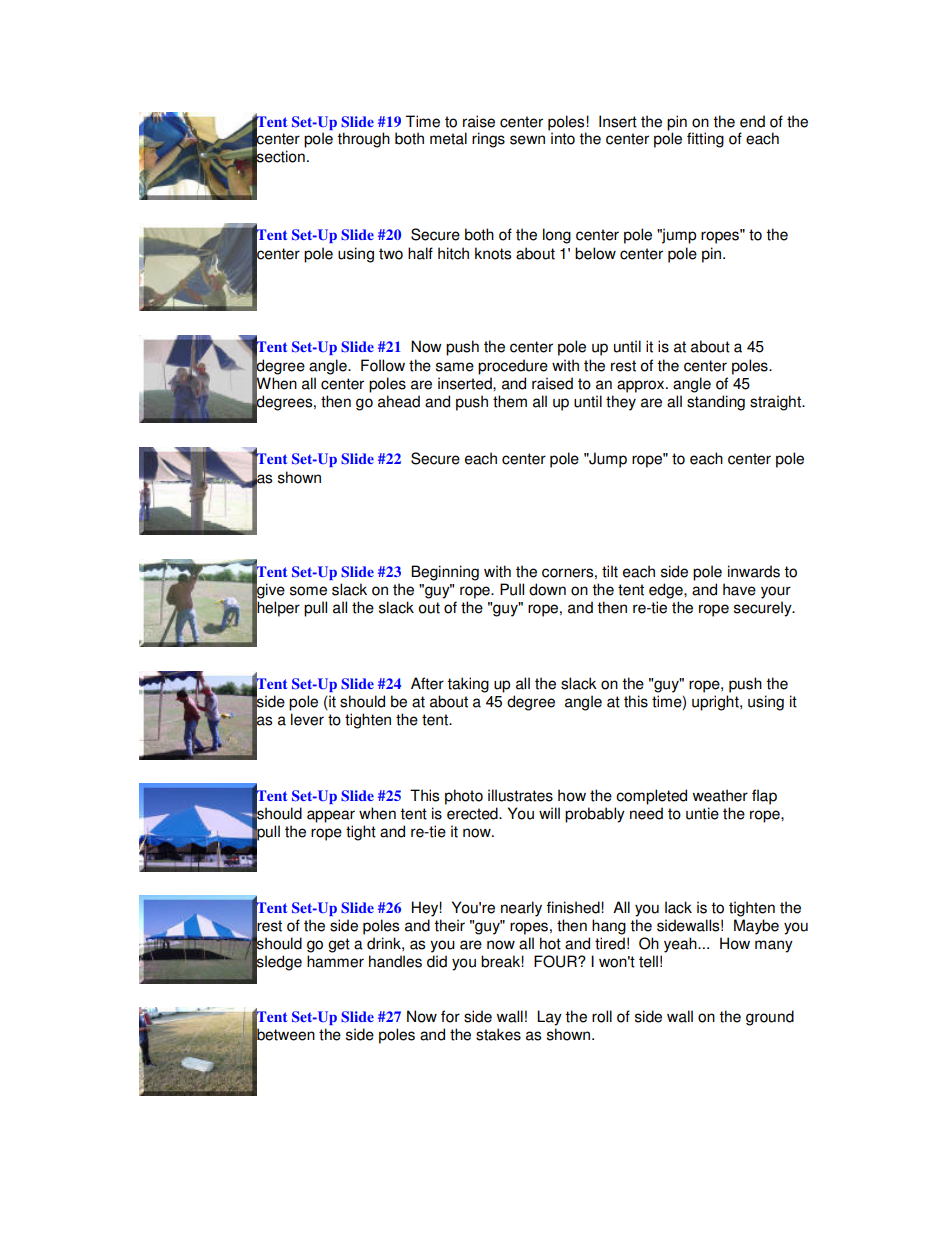  Describe the element at coordinates (335, 961) in the image. I see `hammer` at that location.
